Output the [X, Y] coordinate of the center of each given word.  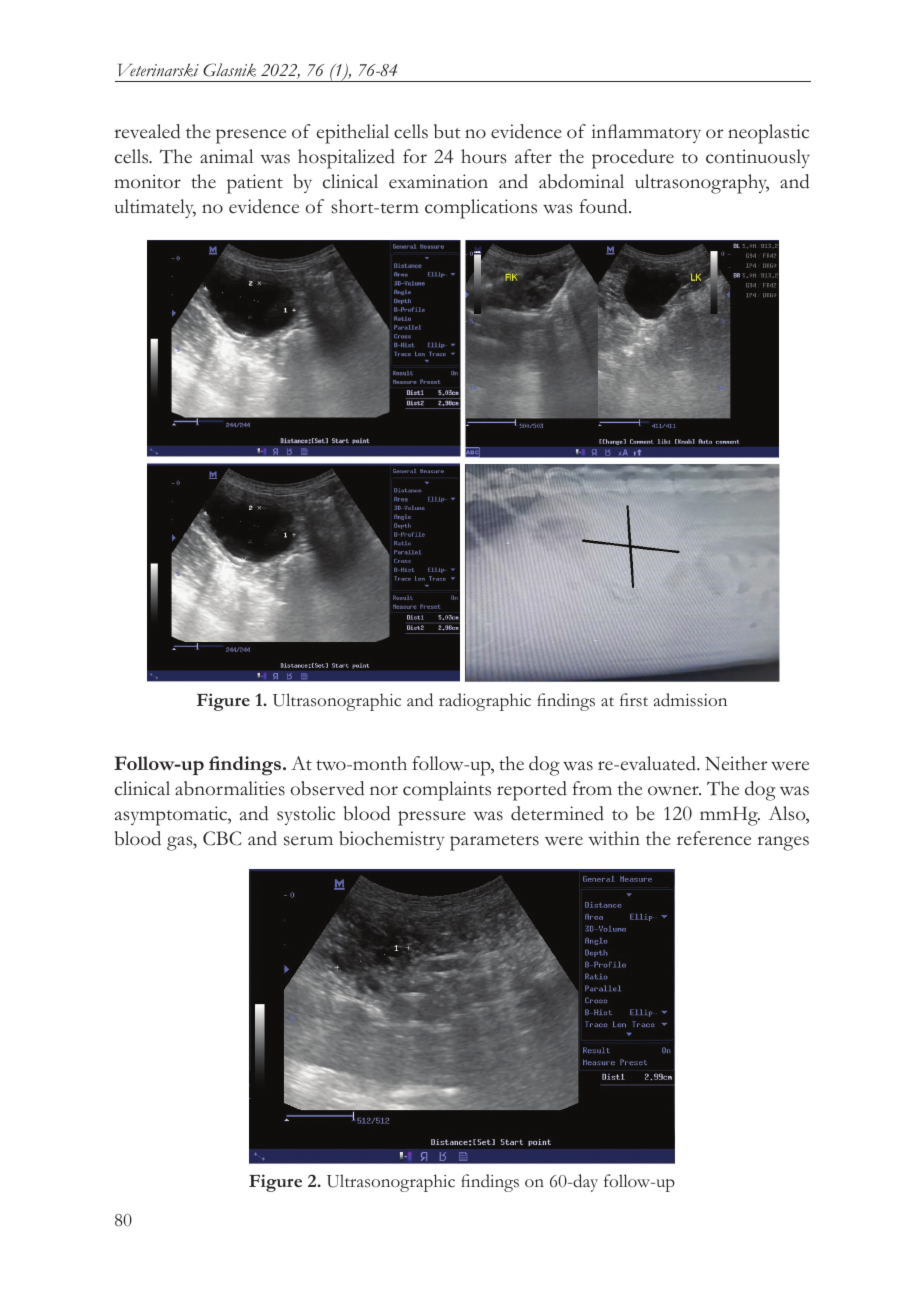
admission [690, 700]
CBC [222, 838]
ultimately [155, 208]
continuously [758, 158]
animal [226, 156]
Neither [736, 763]
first [634, 700]
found [605, 206]
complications [481, 209]
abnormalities [230, 788]
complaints [447, 791]
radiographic [485, 702]
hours [483, 156]
